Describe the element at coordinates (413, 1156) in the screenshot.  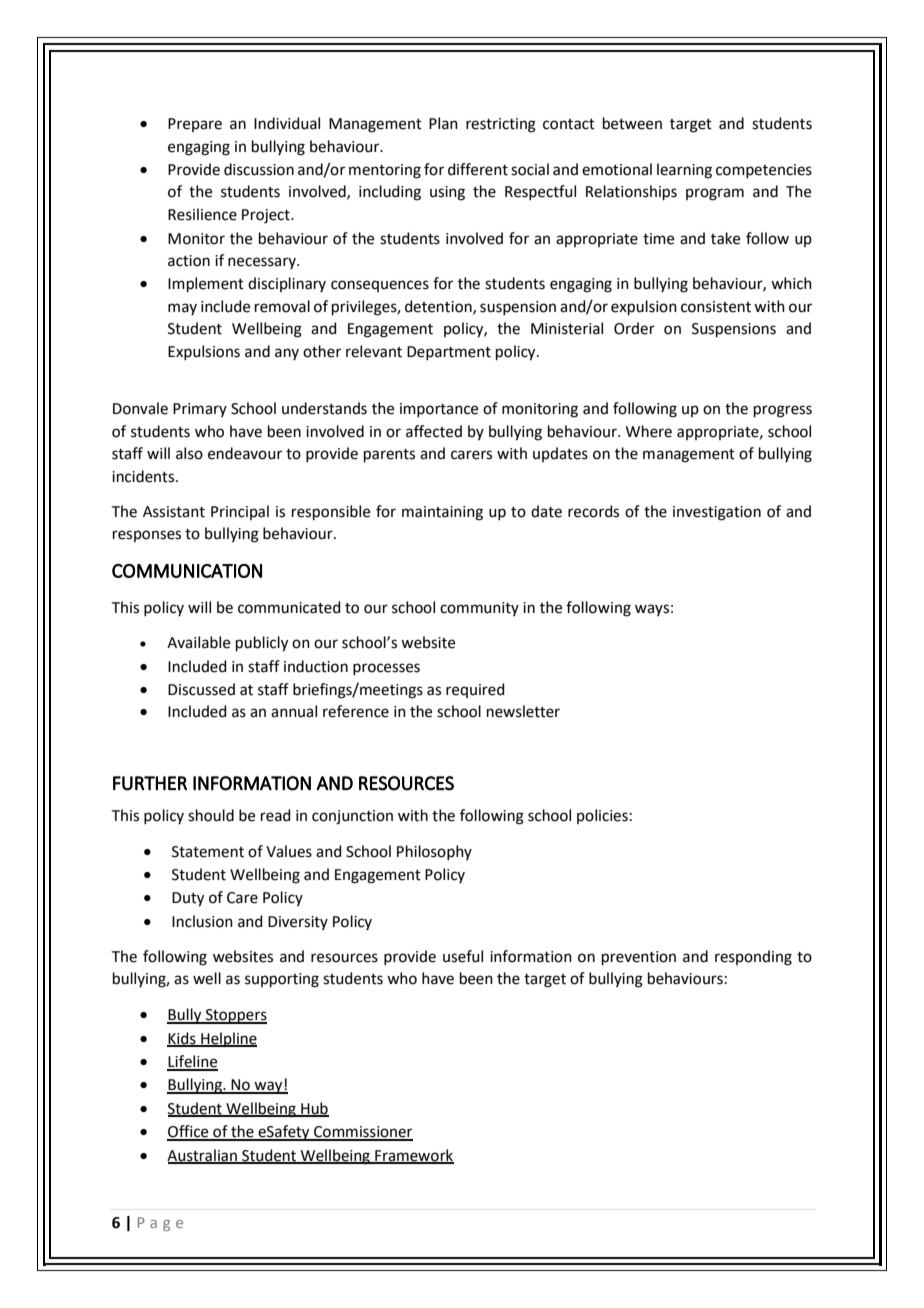
I see `Framework` at that location.
